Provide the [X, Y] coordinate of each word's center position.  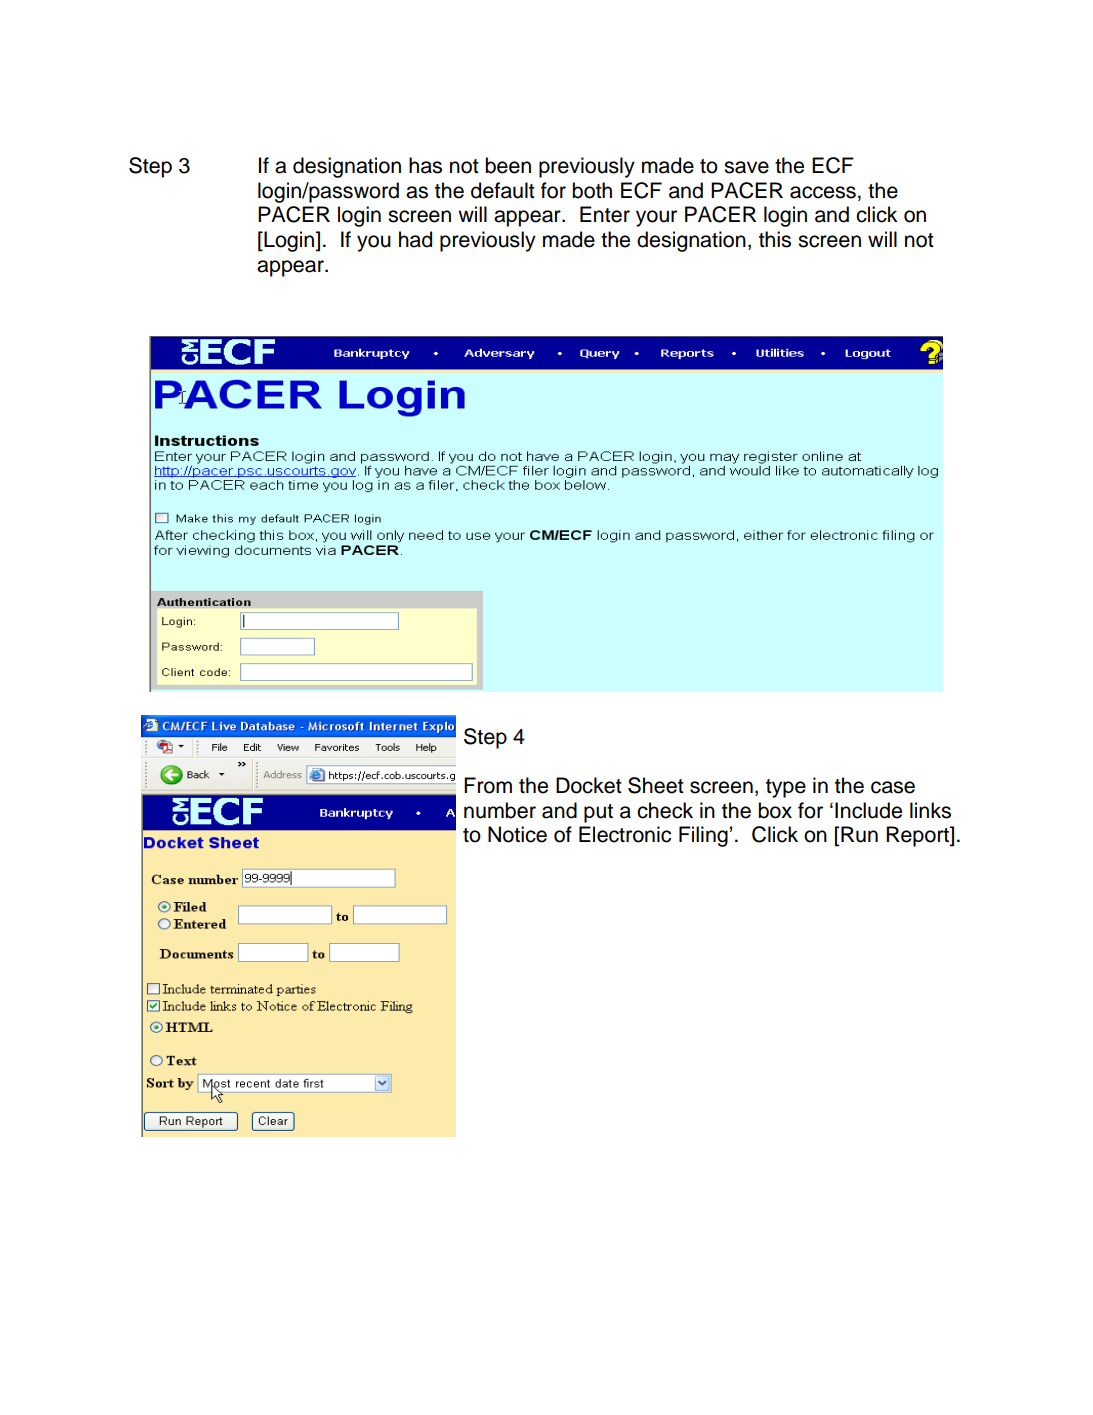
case [893, 787]
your [656, 218]
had [415, 239]
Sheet [656, 785]
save [746, 167]
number [500, 810]
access [823, 192]
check [665, 810]
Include [868, 810]
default [503, 190]
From [488, 785]
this [775, 239]
